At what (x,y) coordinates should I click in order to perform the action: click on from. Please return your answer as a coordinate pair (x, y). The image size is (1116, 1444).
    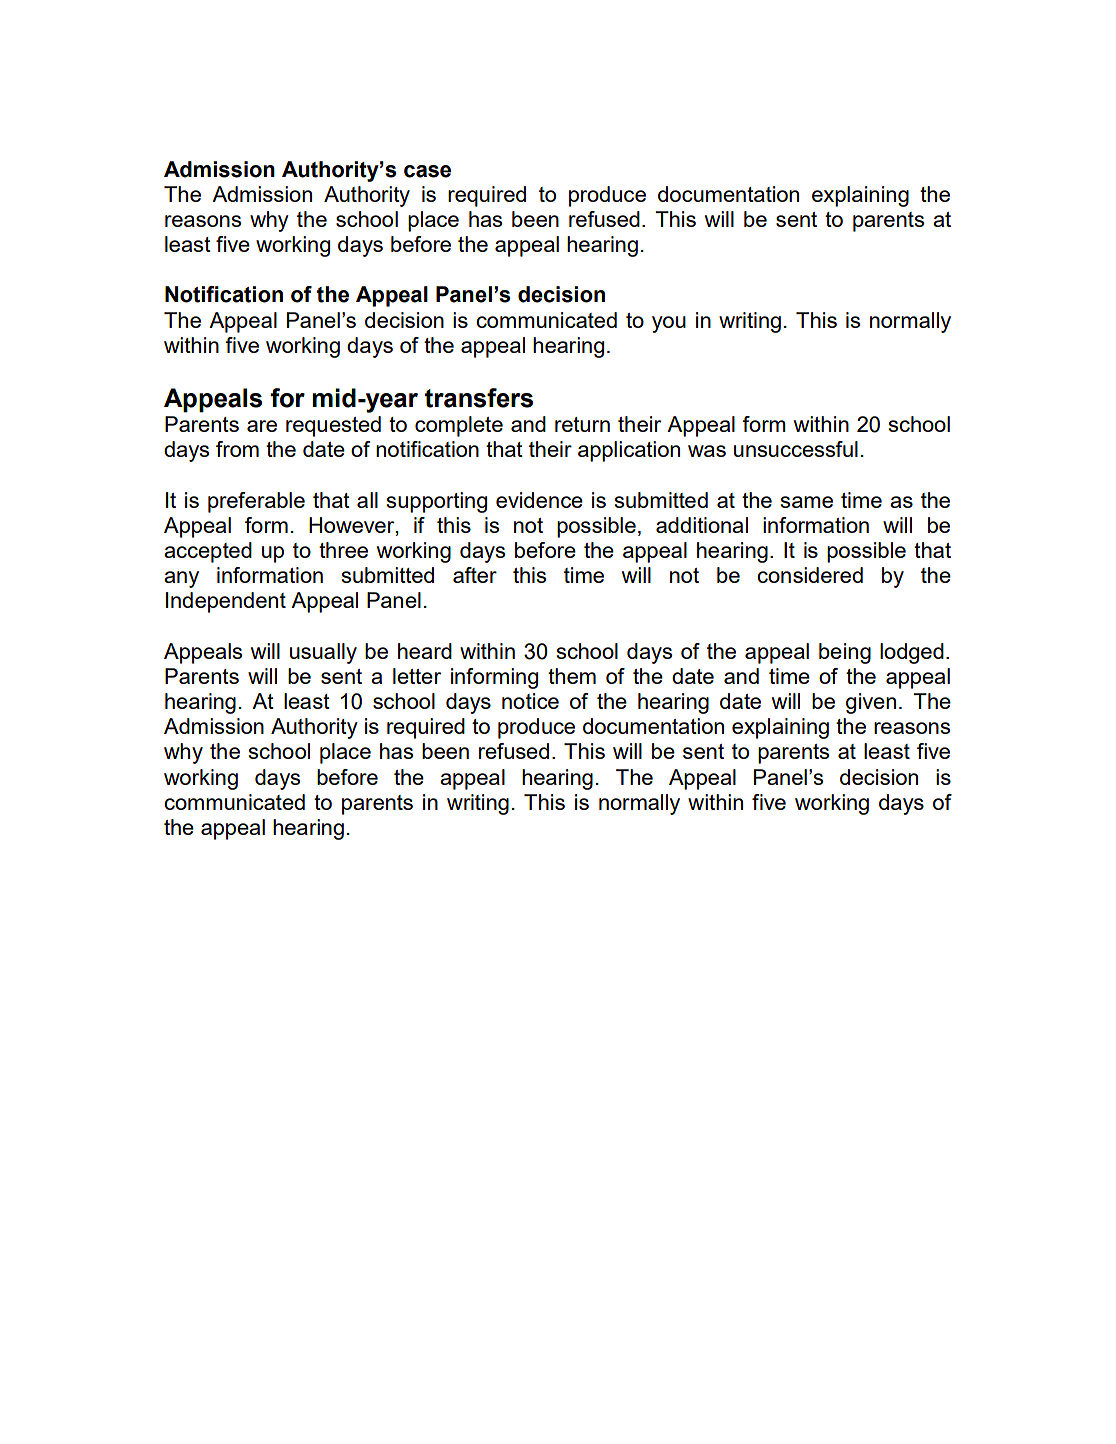
    Looking at the image, I should click on (237, 449).
